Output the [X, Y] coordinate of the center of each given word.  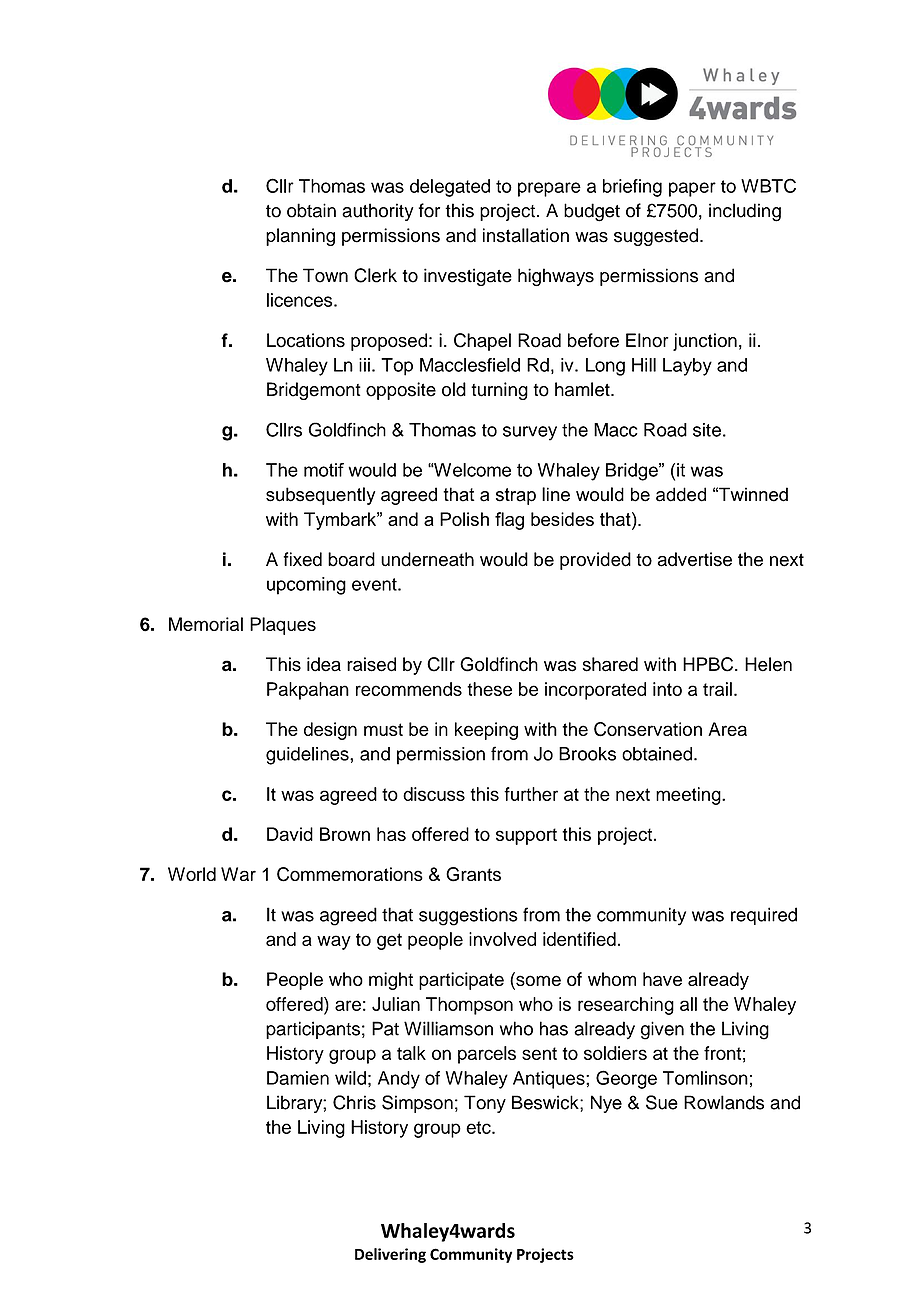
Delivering [390, 1255]
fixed [302, 559]
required [764, 916]
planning [300, 237]
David [290, 834]
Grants [473, 874]
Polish [464, 519]
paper [692, 189]
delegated [450, 188]
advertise [695, 559]
